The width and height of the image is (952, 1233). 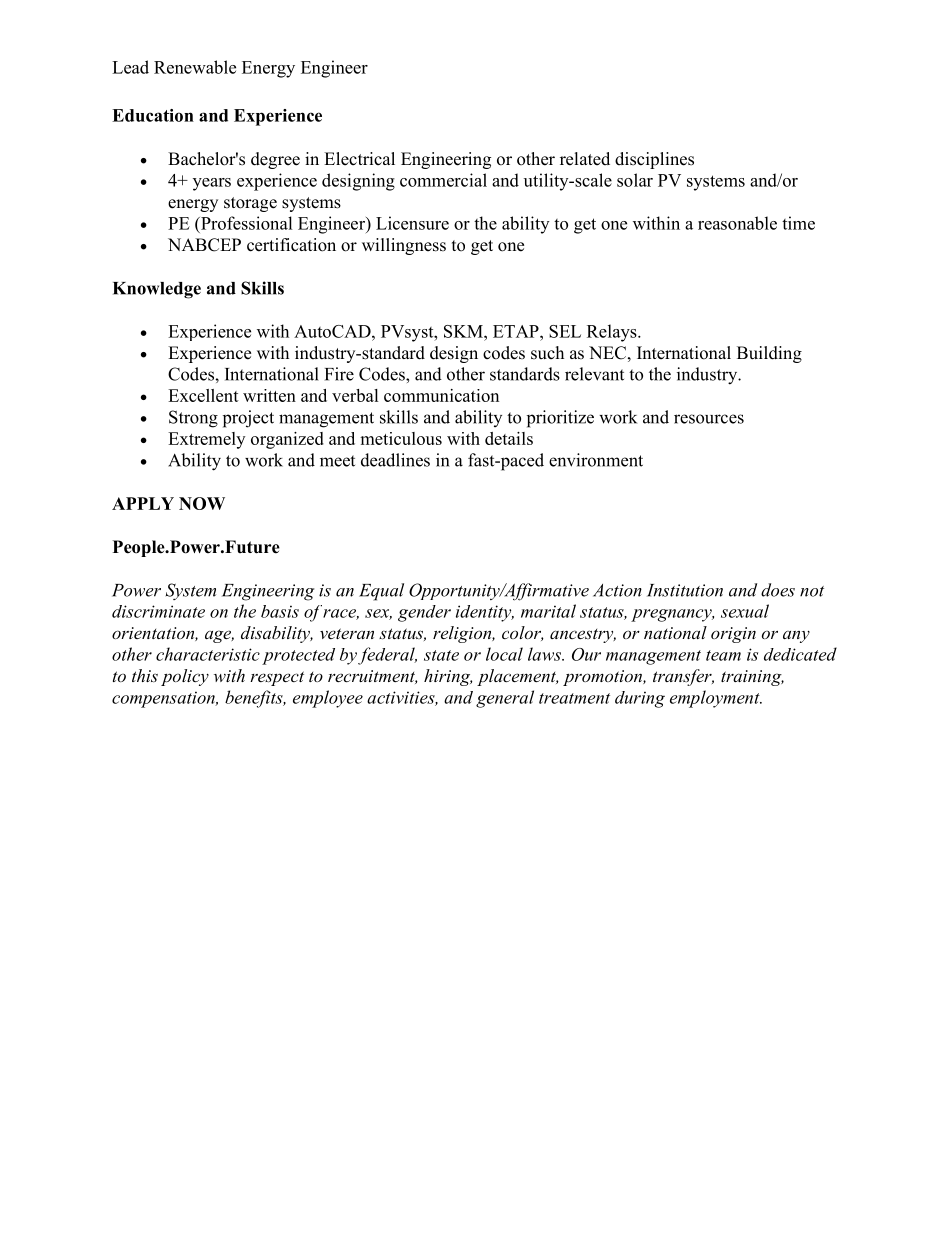 I want to click on details, so click(x=509, y=438).
